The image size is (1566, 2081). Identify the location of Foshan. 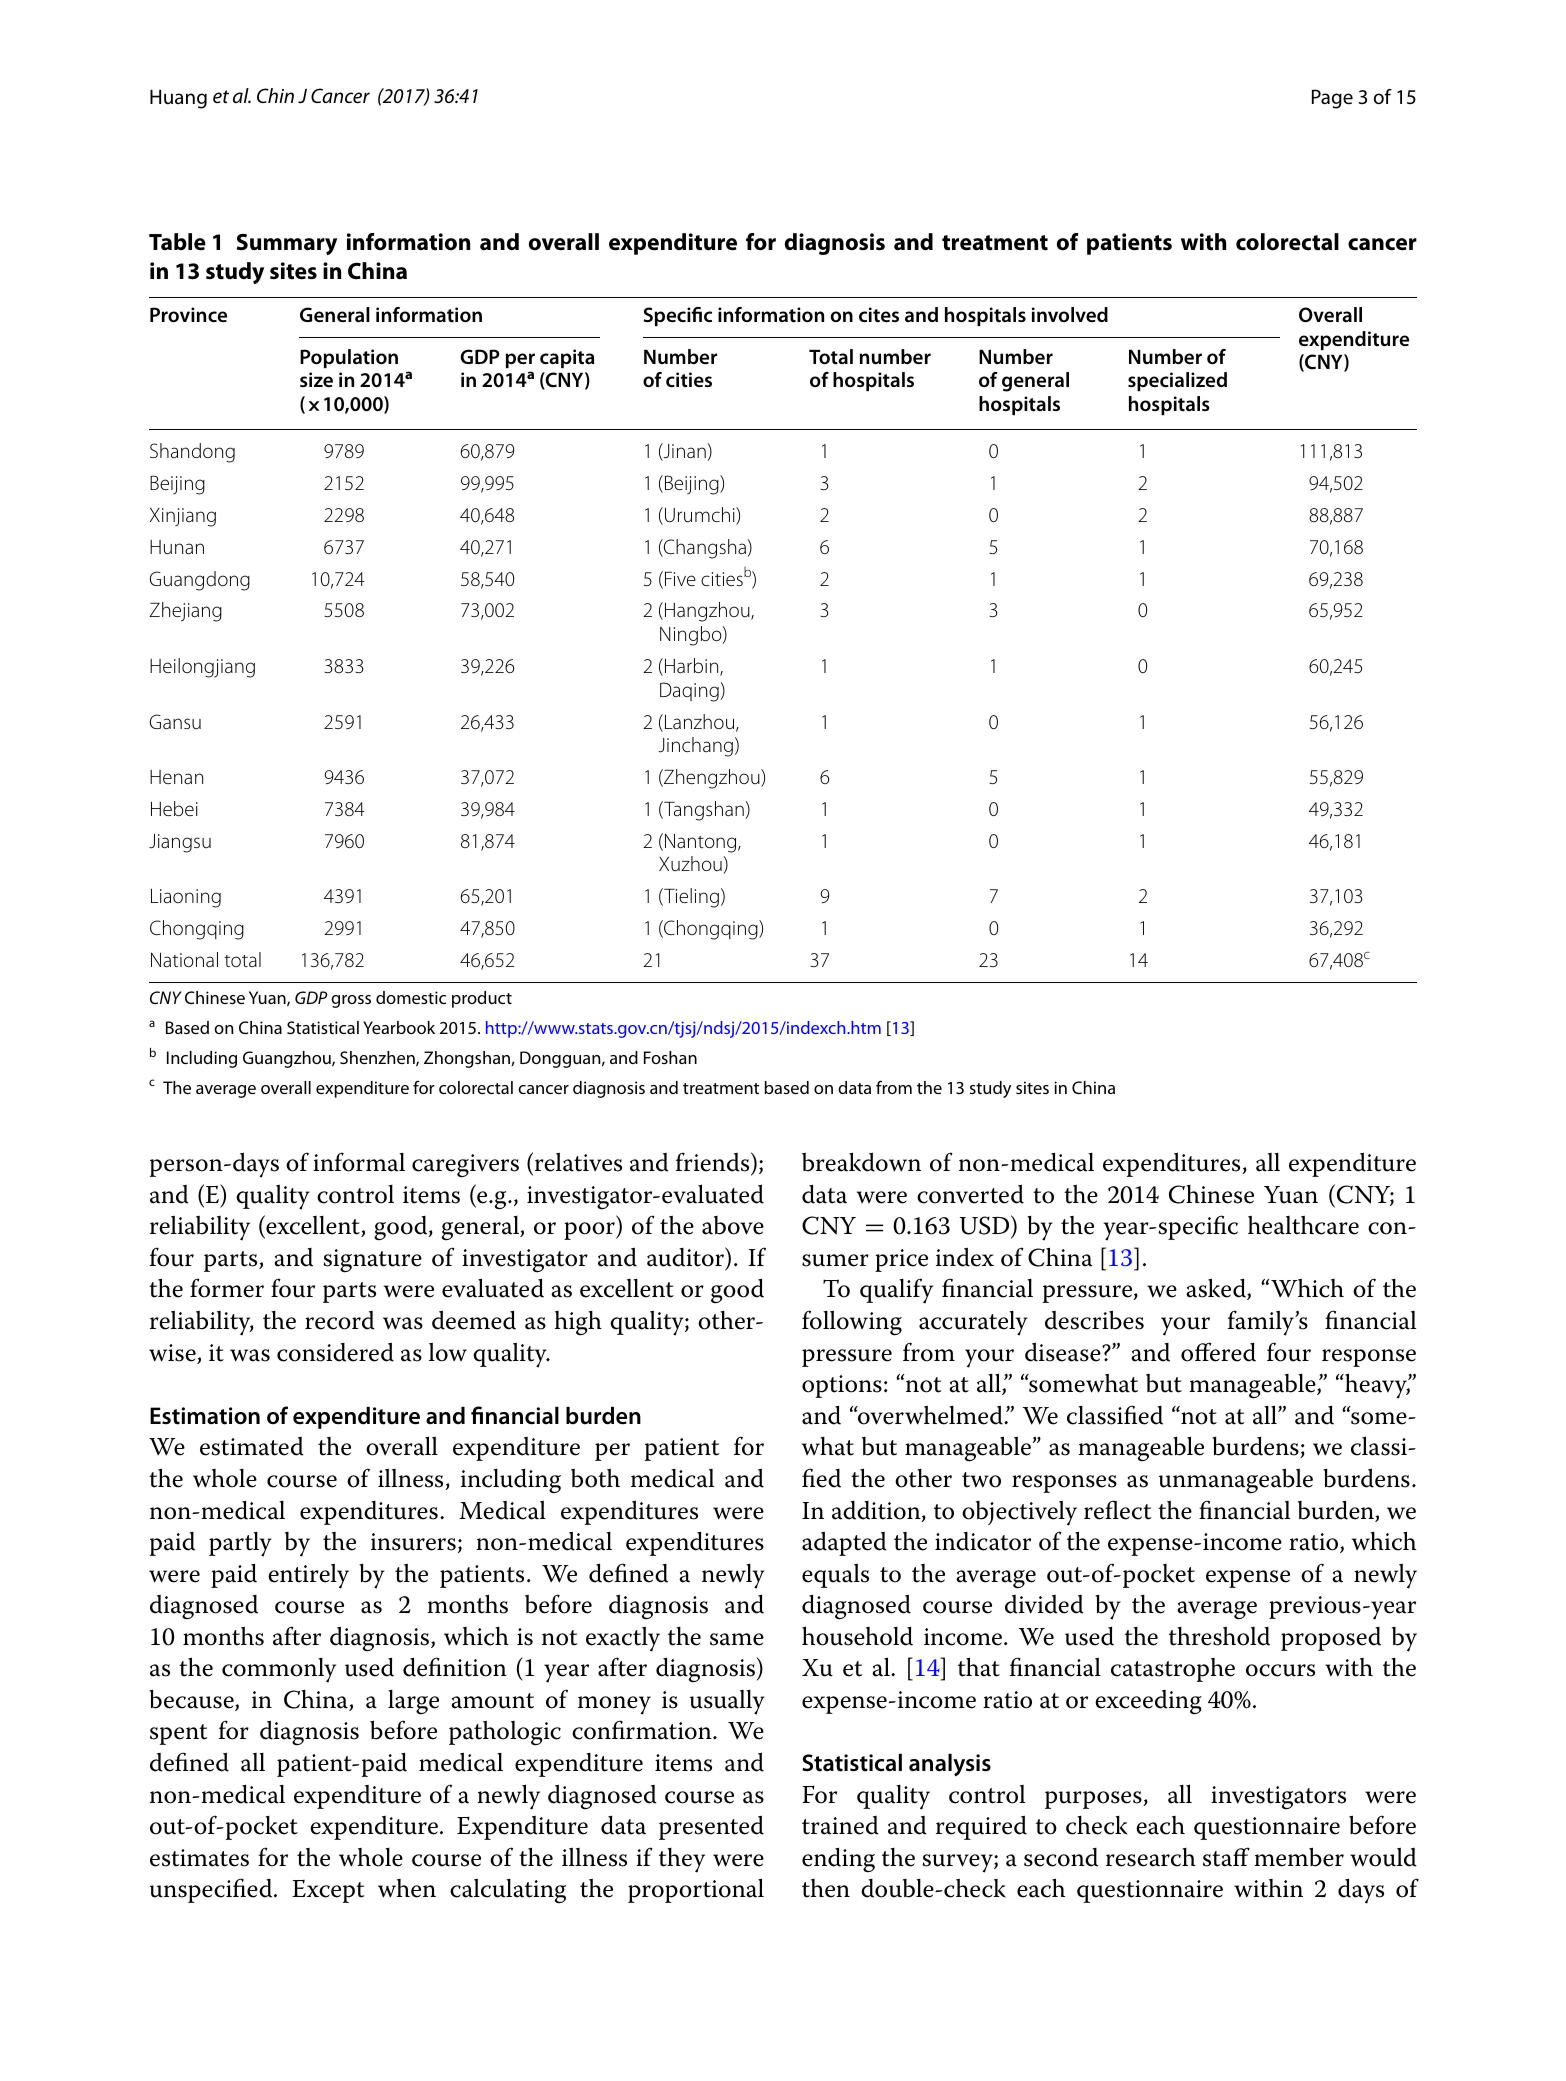
(670, 1057).
